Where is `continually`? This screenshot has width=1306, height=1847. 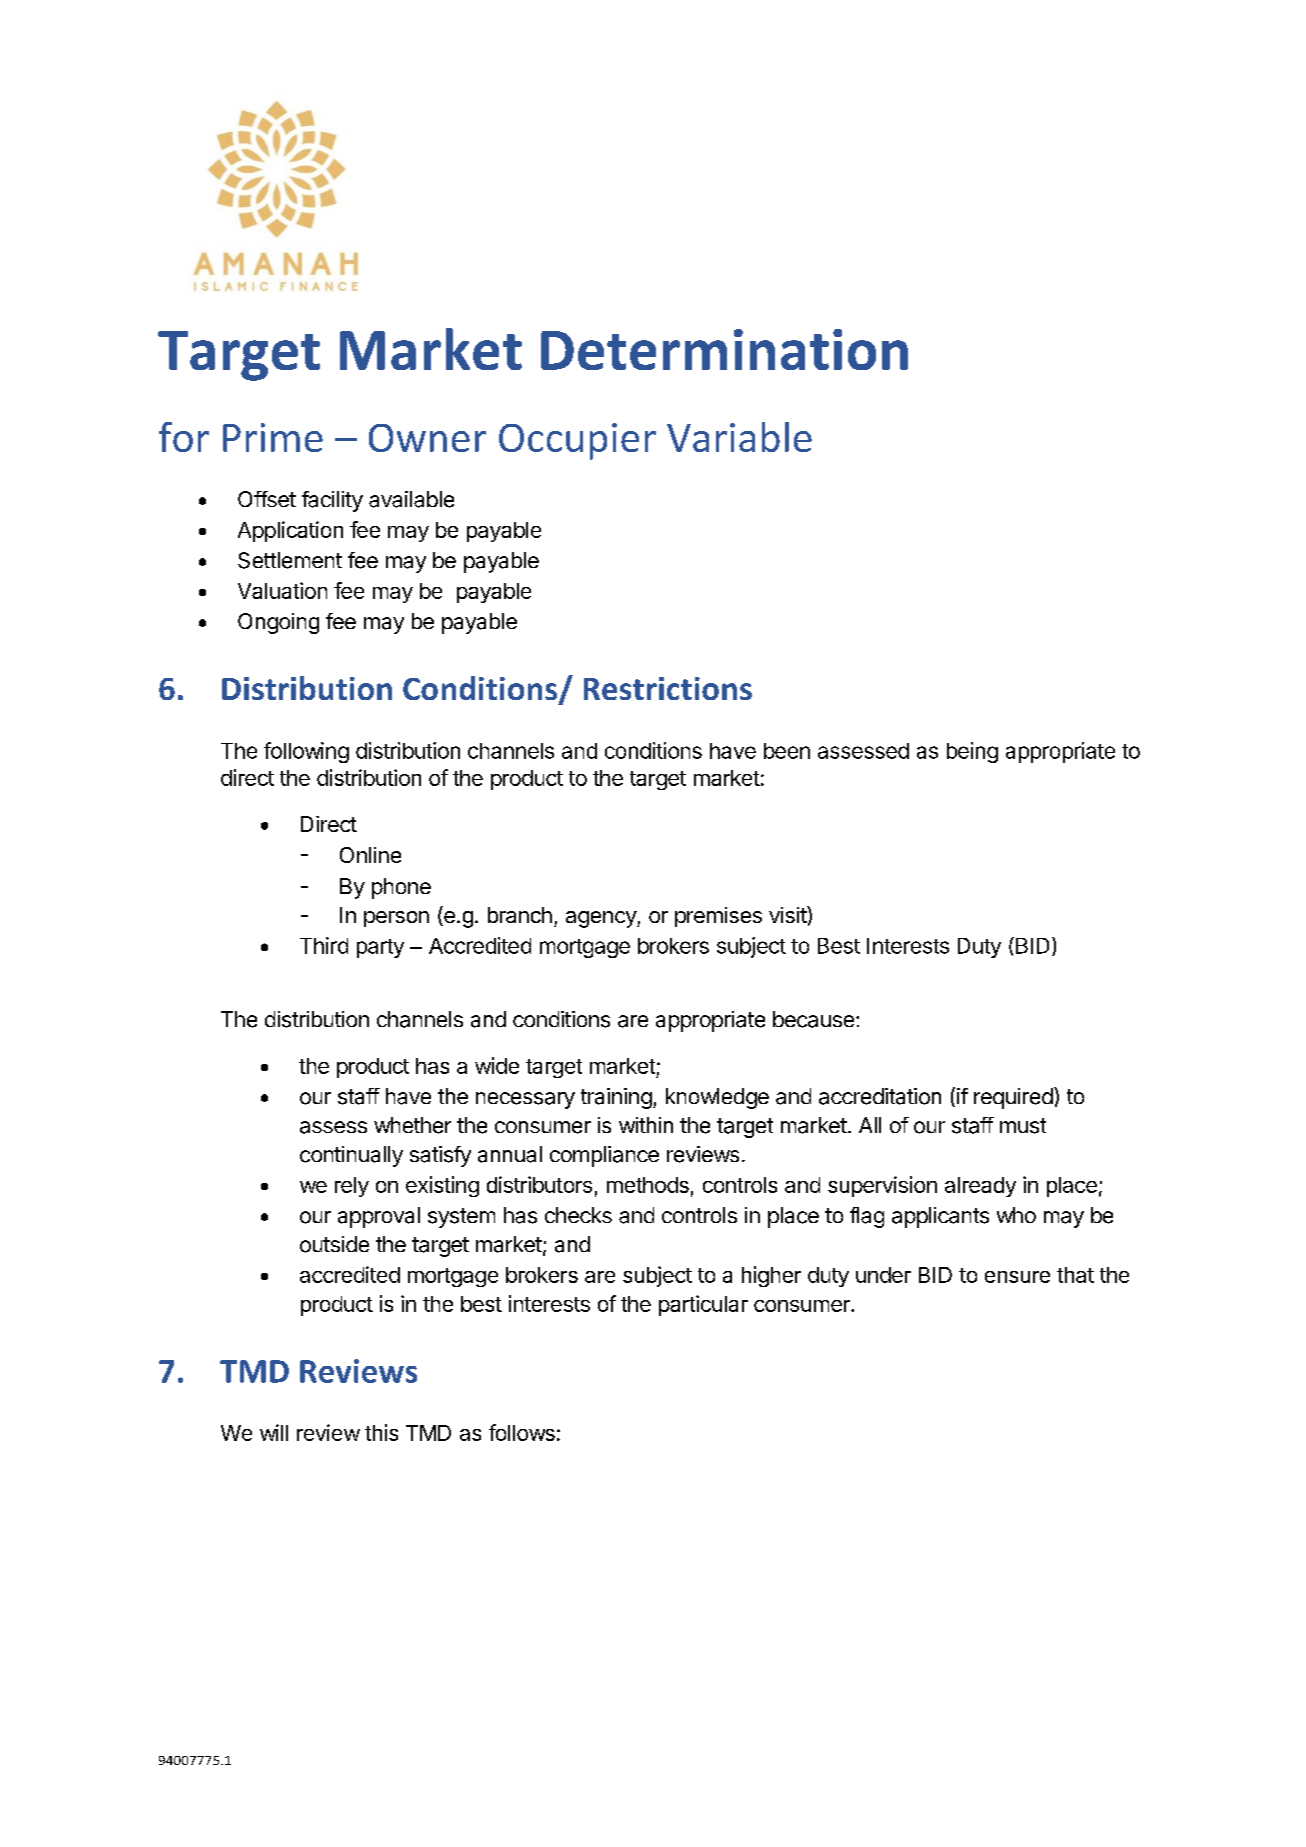
continually is located at coordinates (351, 1156).
